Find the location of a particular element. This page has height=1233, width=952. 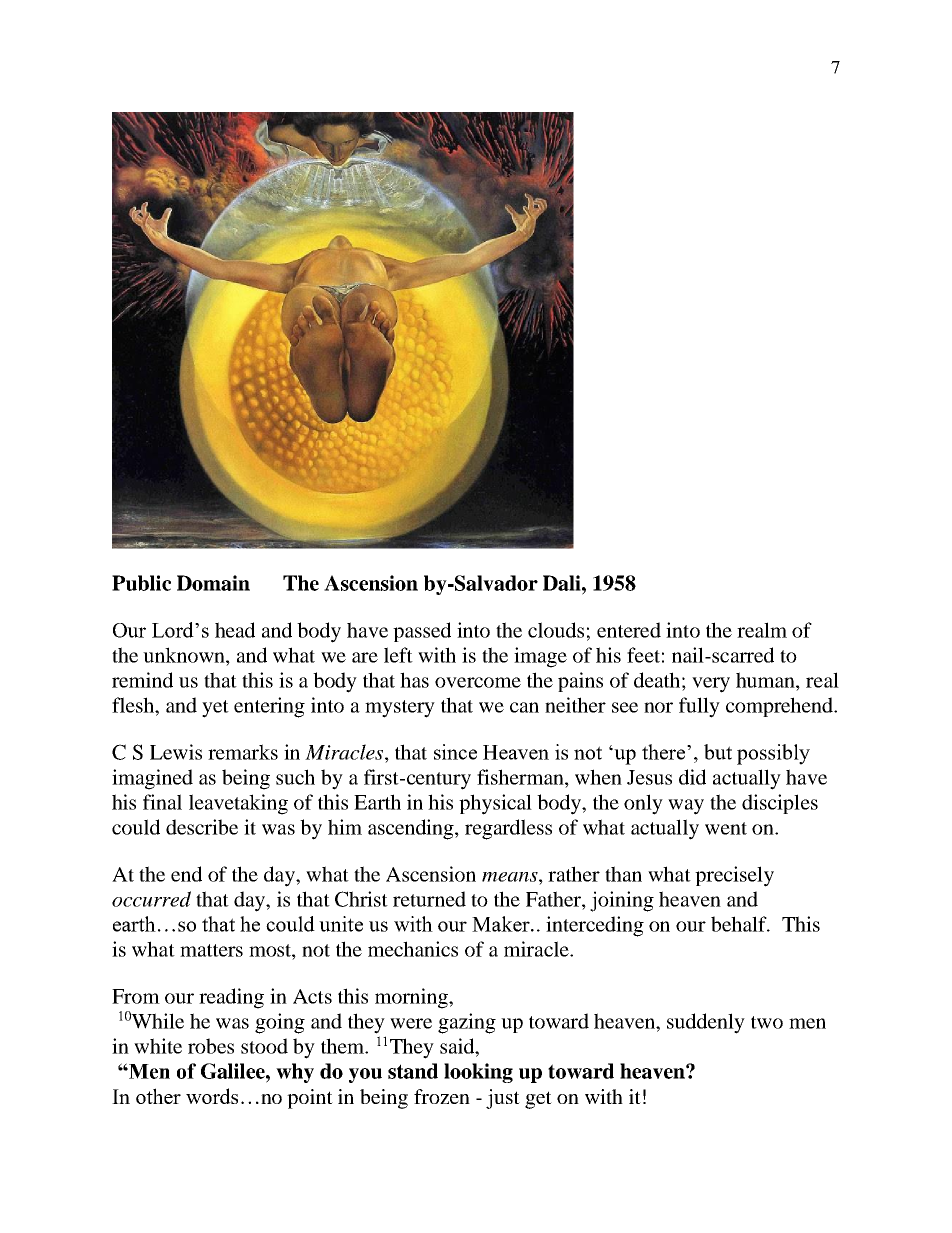

other is located at coordinates (158, 1096).
